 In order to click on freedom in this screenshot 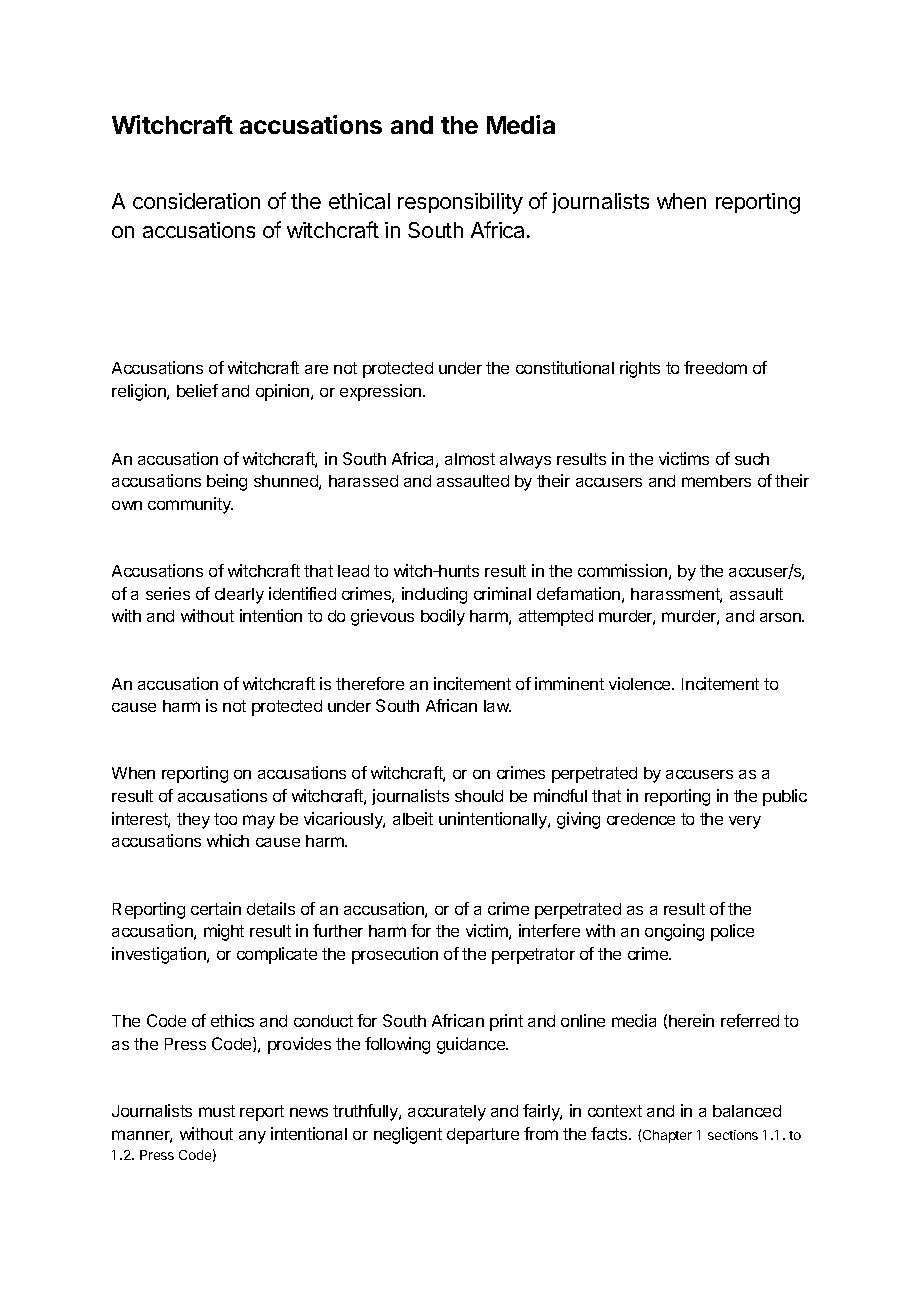, I will do `click(715, 367)`.
